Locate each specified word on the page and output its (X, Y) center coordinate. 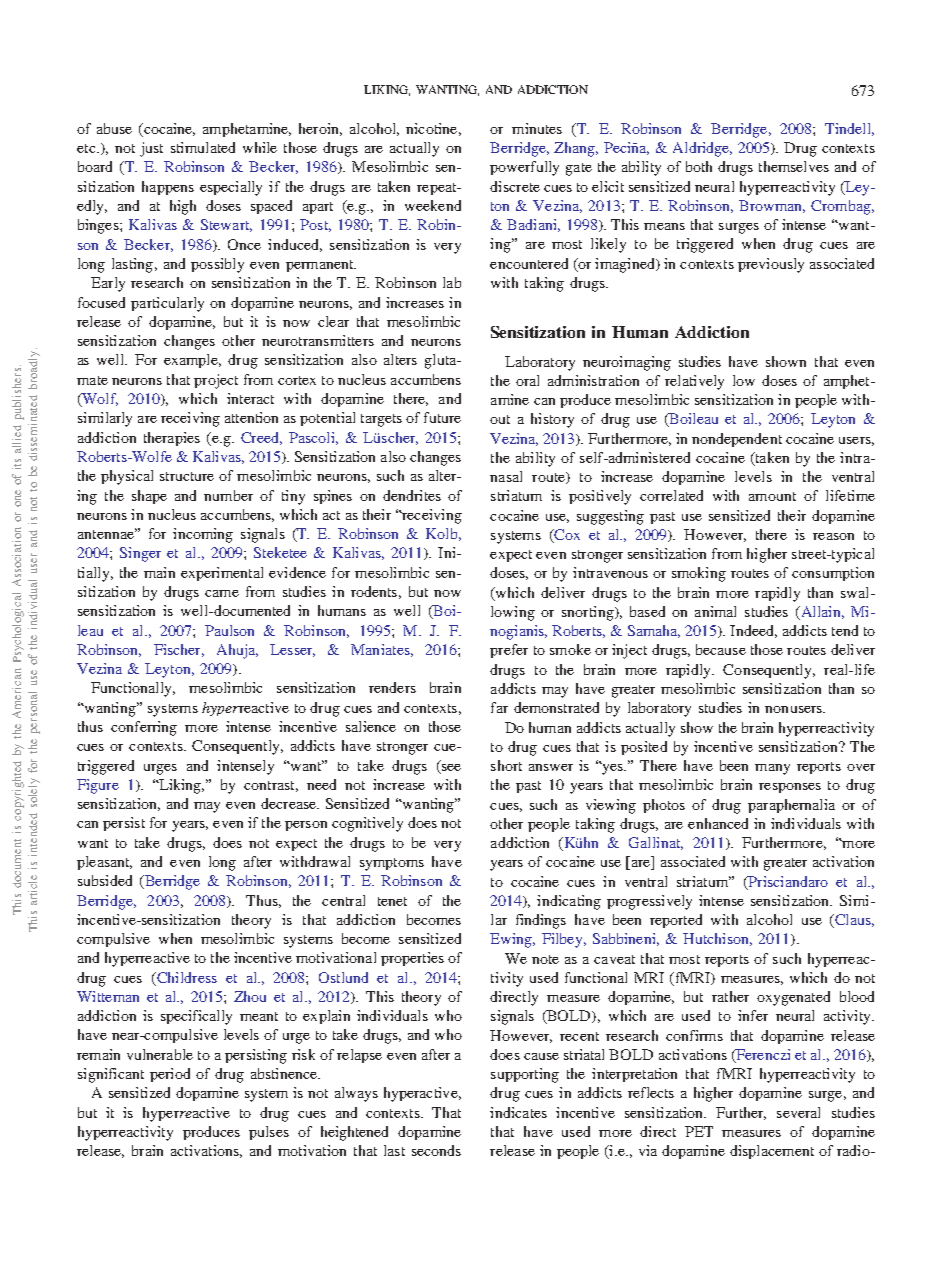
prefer (509, 651)
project (216, 381)
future (442, 417)
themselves (794, 166)
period (170, 1075)
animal (715, 611)
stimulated (203, 147)
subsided (105, 880)
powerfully (524, 168)
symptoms (392, 864)
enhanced (718, 823)
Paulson (229, 630)
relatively (694, 382)
